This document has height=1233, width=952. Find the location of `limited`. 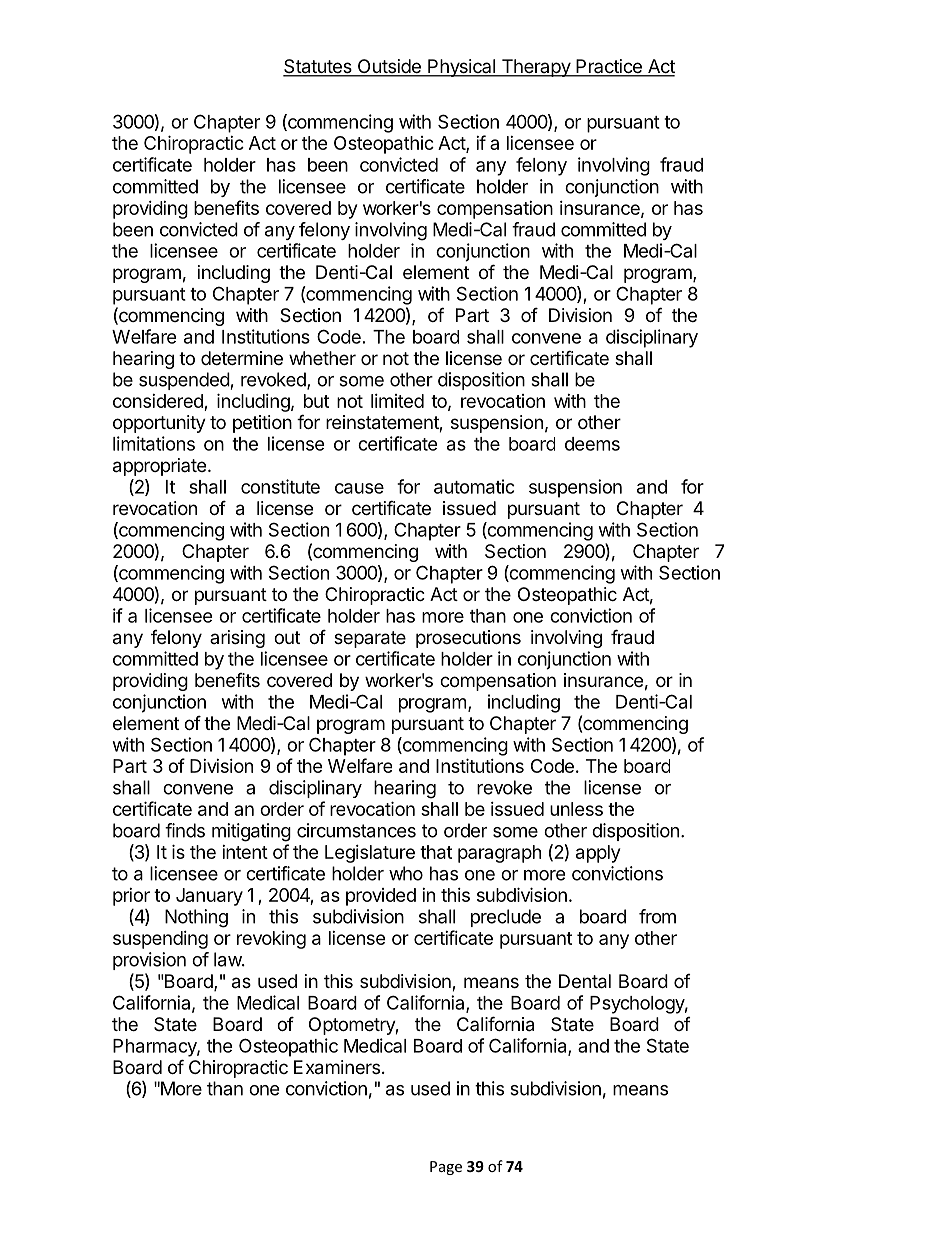

limited is located at coordinates (397, 401).
